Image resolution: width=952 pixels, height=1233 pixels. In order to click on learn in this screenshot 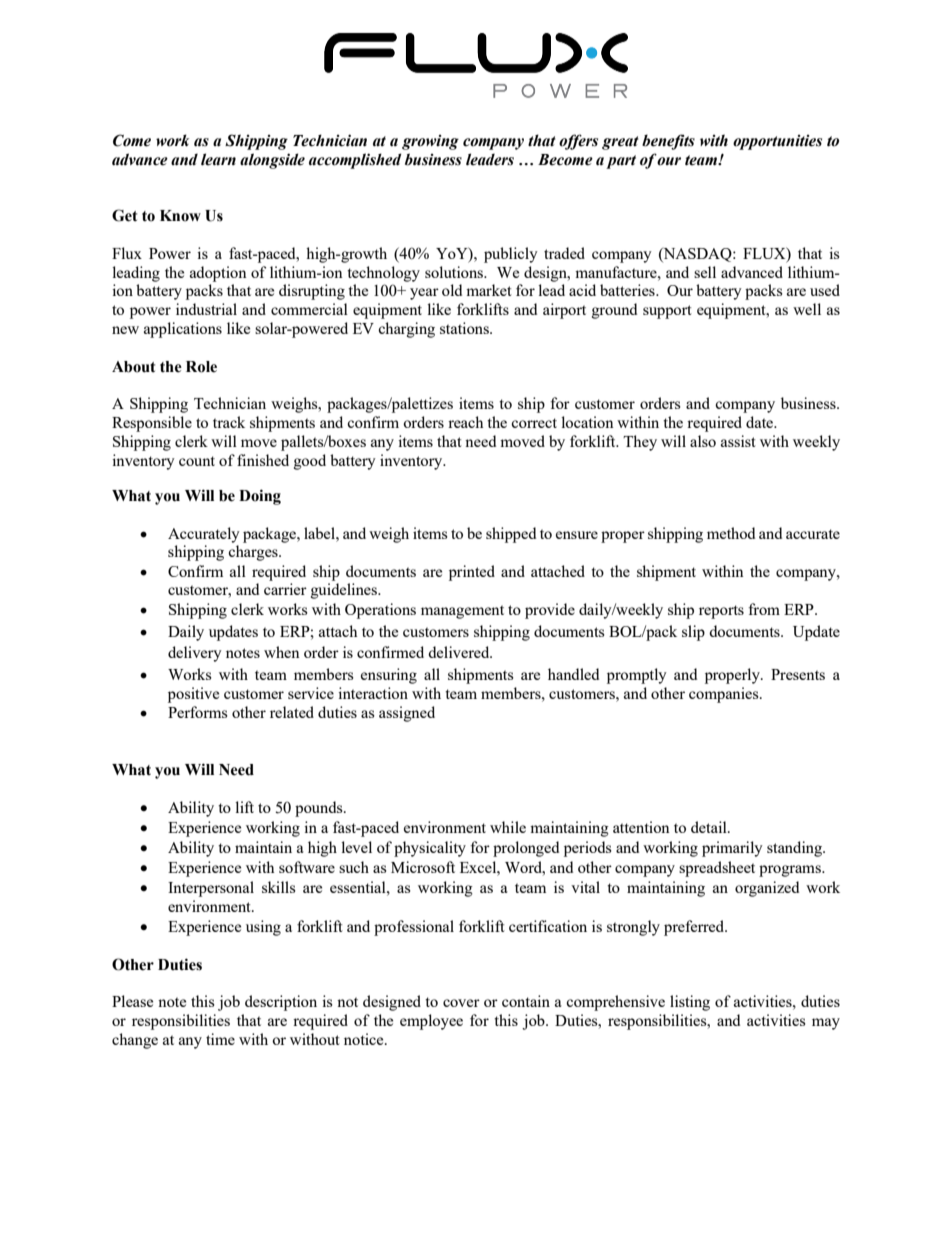, I will do `click(218, 159)`.
